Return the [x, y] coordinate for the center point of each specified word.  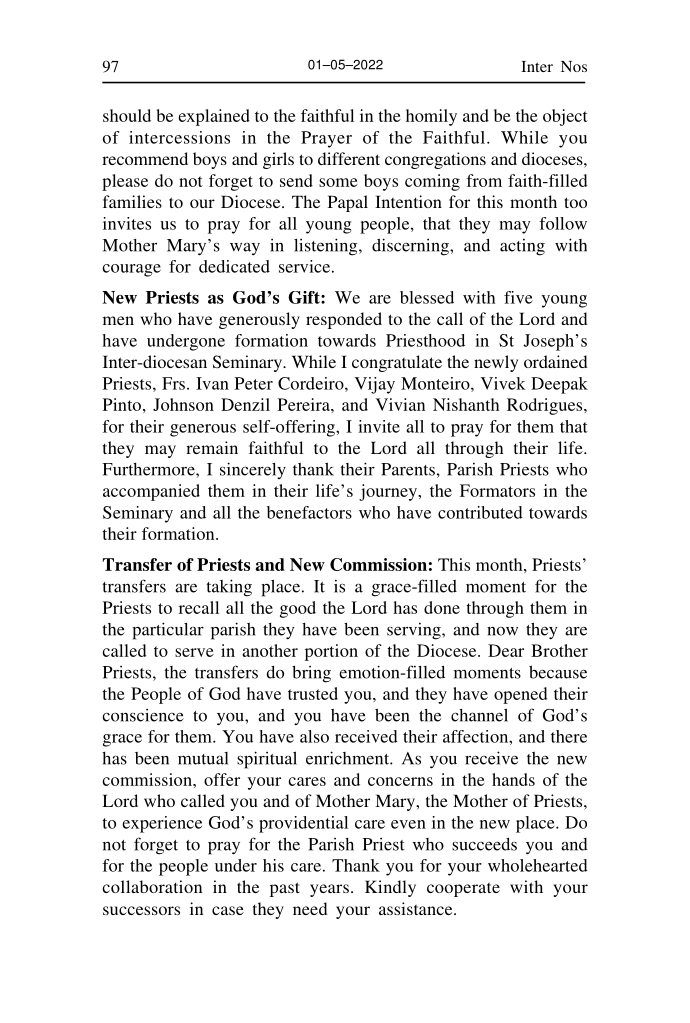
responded [344, 320]
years [329, 890]
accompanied [151, 492]
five [518, 297]
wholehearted [538, 865]
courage [131, 270]
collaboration [152, 886]
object [565, 117]
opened [520, 695]
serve [194, 652]
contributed [480, 512]
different [349, 158]
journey [389, 492]
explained [214, 117]
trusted [313, 693]
